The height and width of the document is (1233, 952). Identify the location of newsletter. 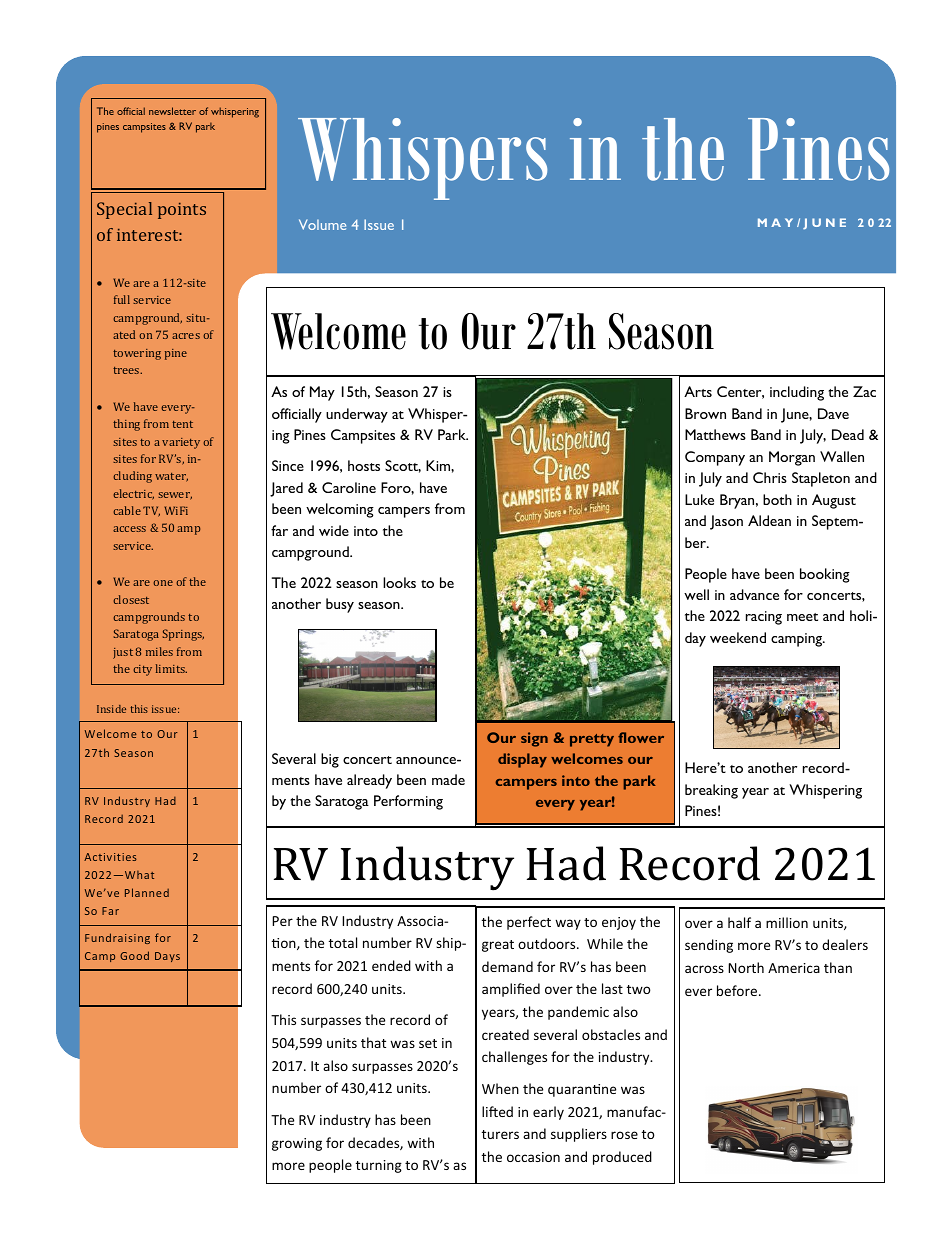
(172, 111).
